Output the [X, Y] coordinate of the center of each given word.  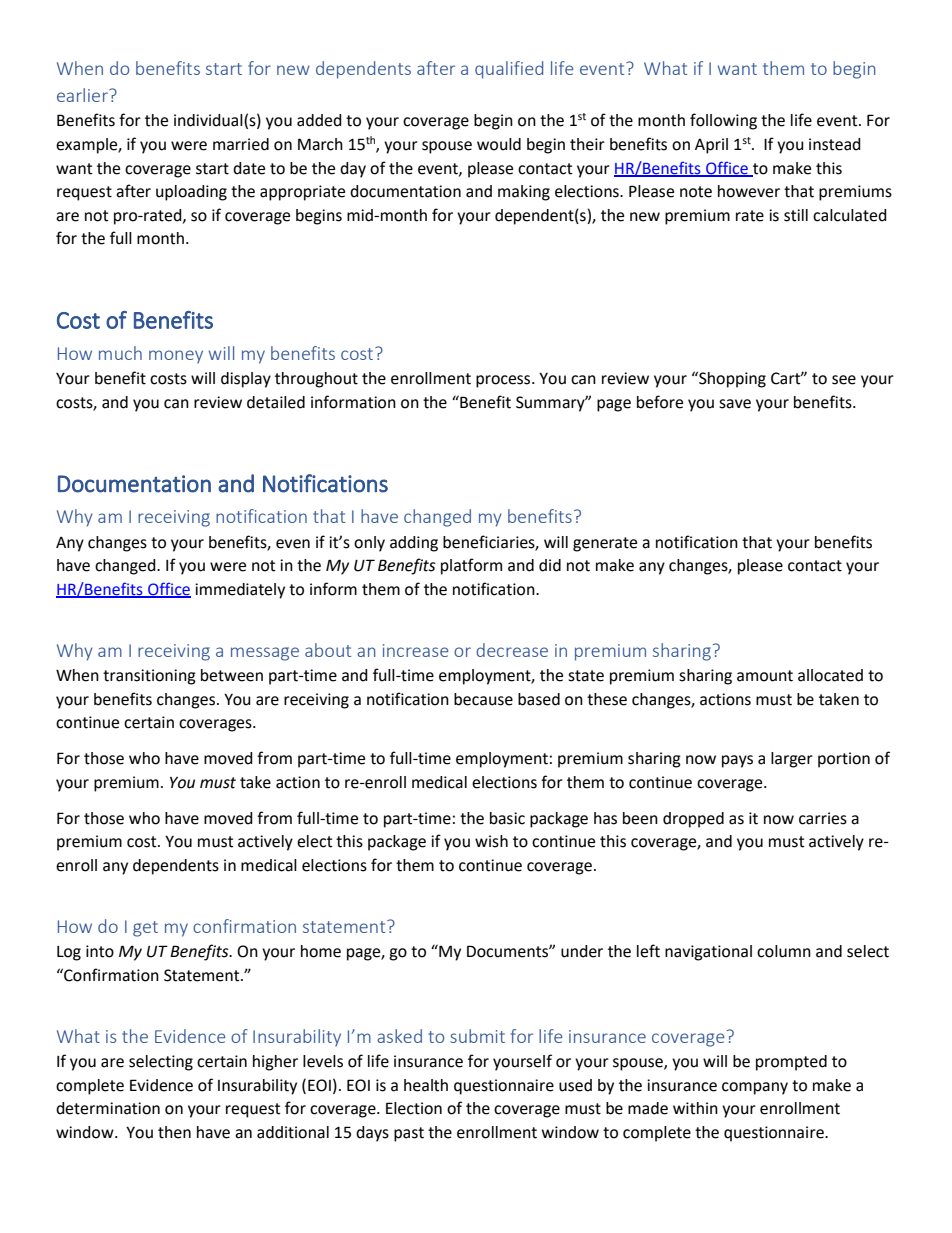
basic [507, 818]
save [735, 404]
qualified [509, 70]
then [174, 1132]
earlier [83, 95]
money [176, 357]
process [504, 381]
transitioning [149, 677]
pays [737, 761]
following [723, 121]
